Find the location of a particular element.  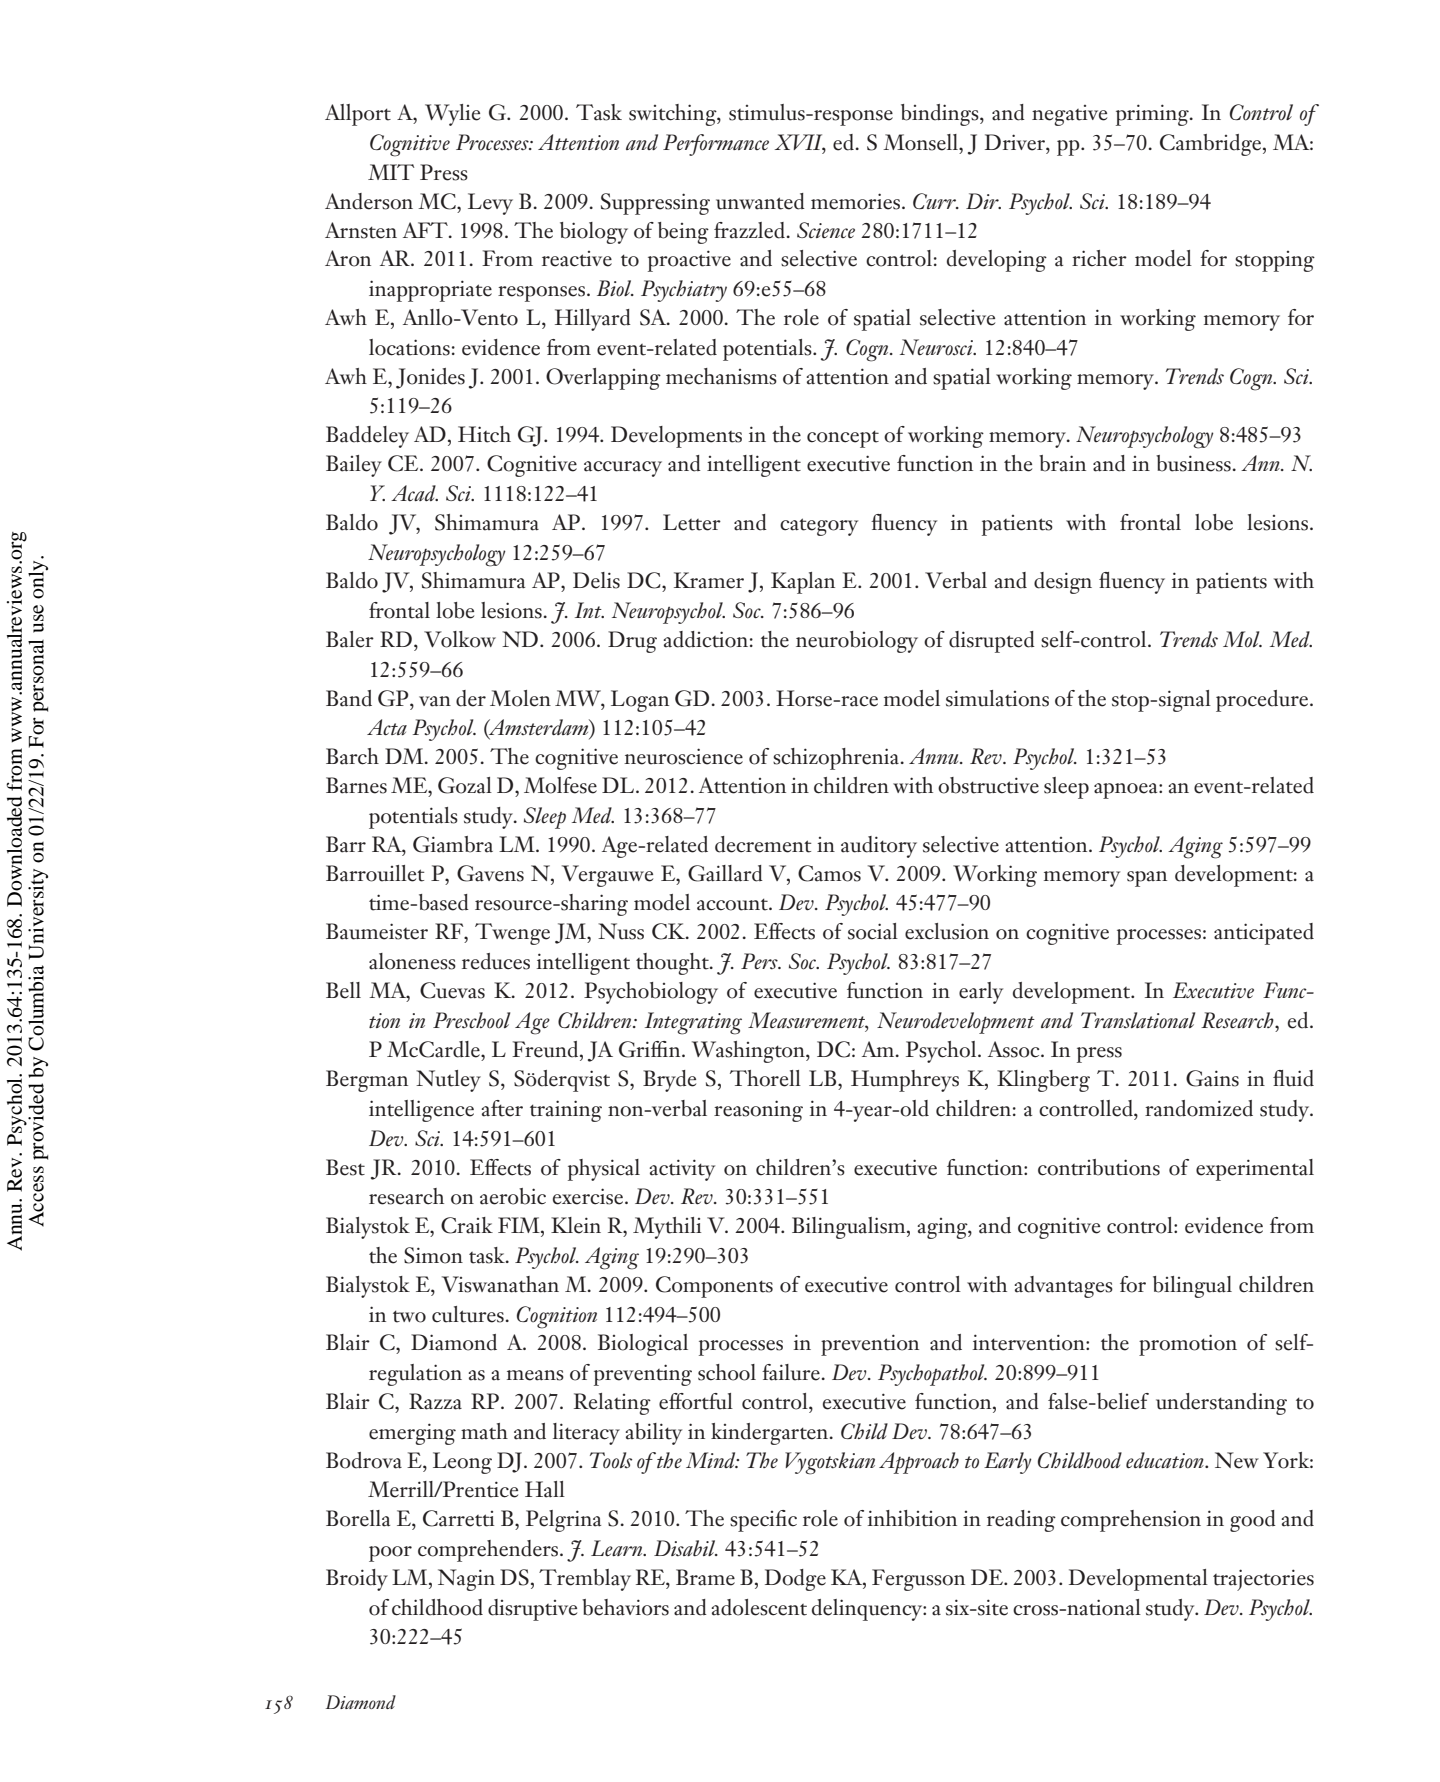

priming is located at coordinates (1153, 115).
